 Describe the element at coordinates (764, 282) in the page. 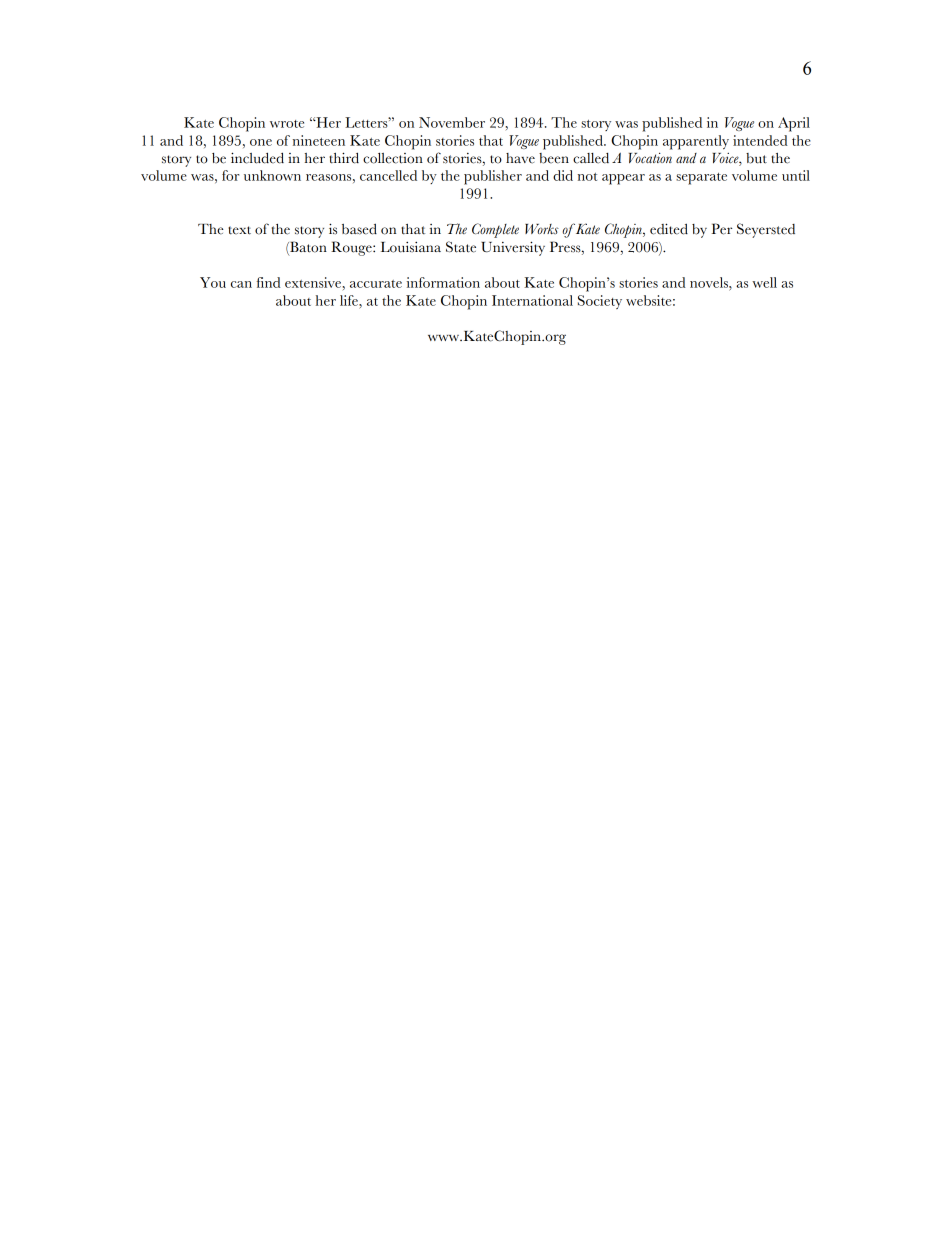

I see `well` at that location.
